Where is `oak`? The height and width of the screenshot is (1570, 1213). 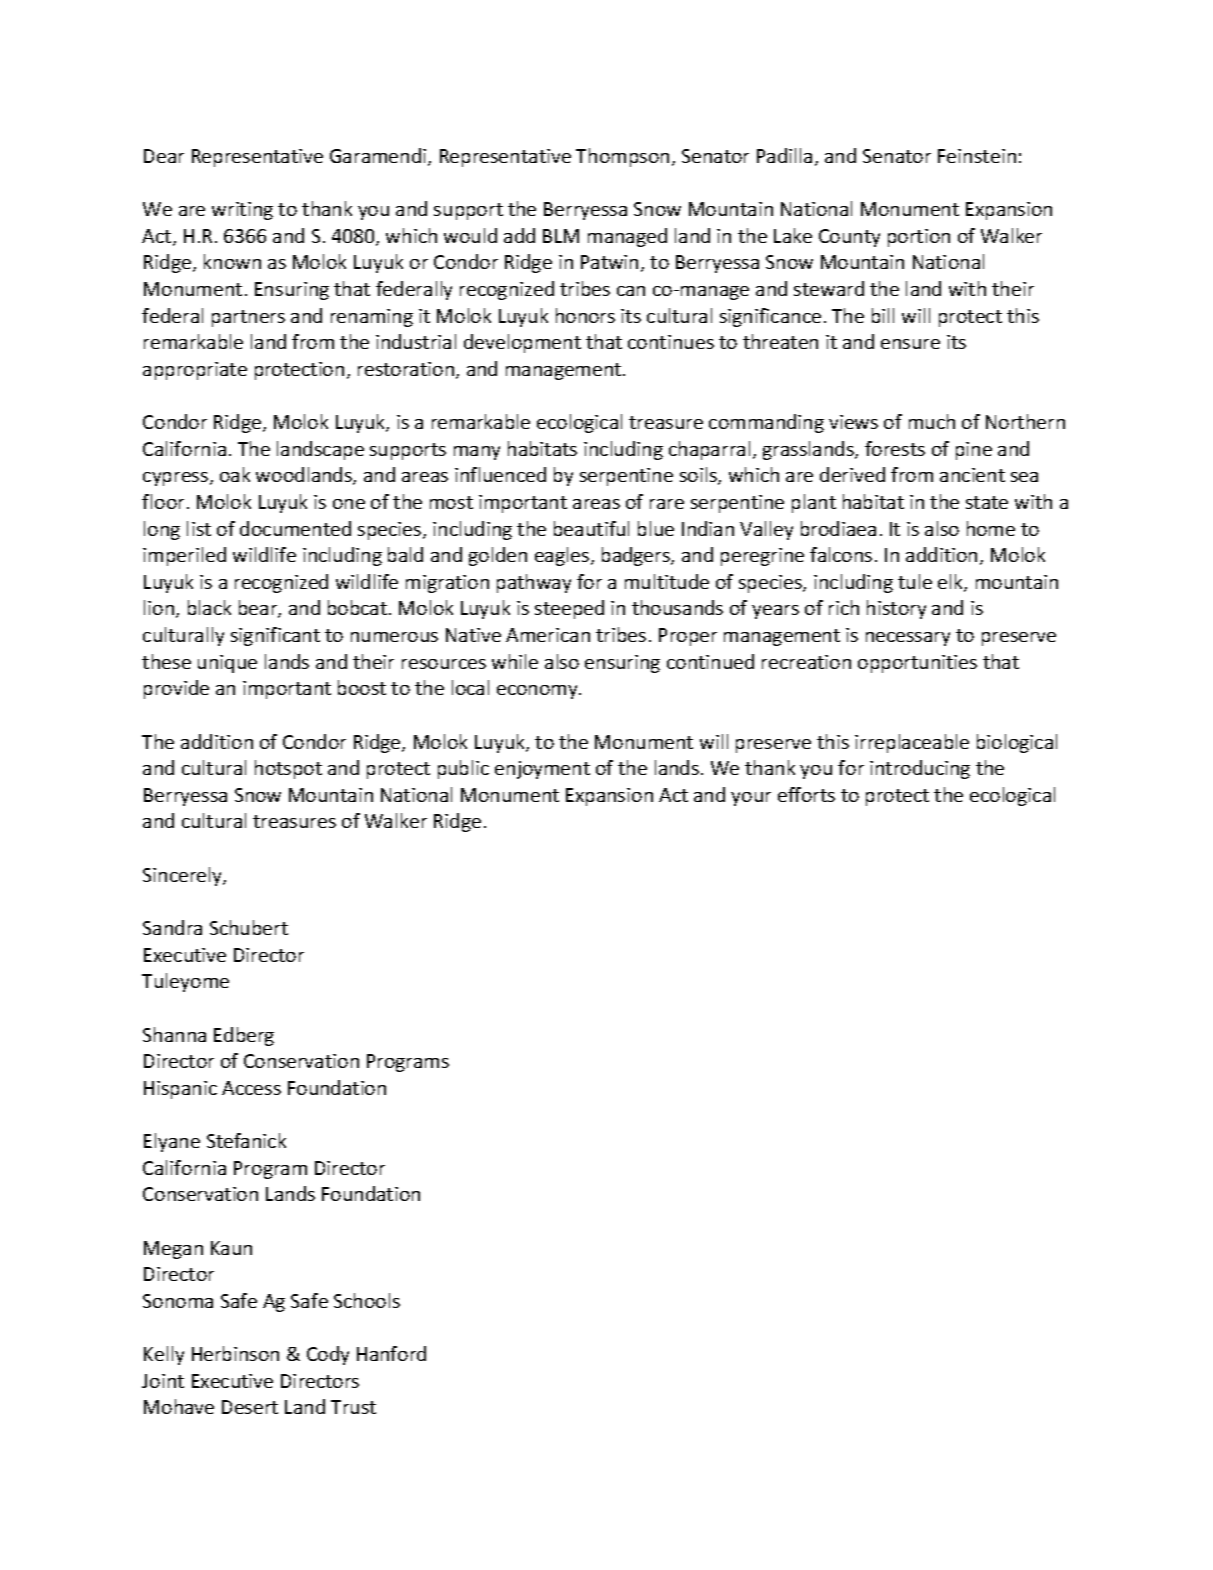
oak is located at coordinates (235, 474).
